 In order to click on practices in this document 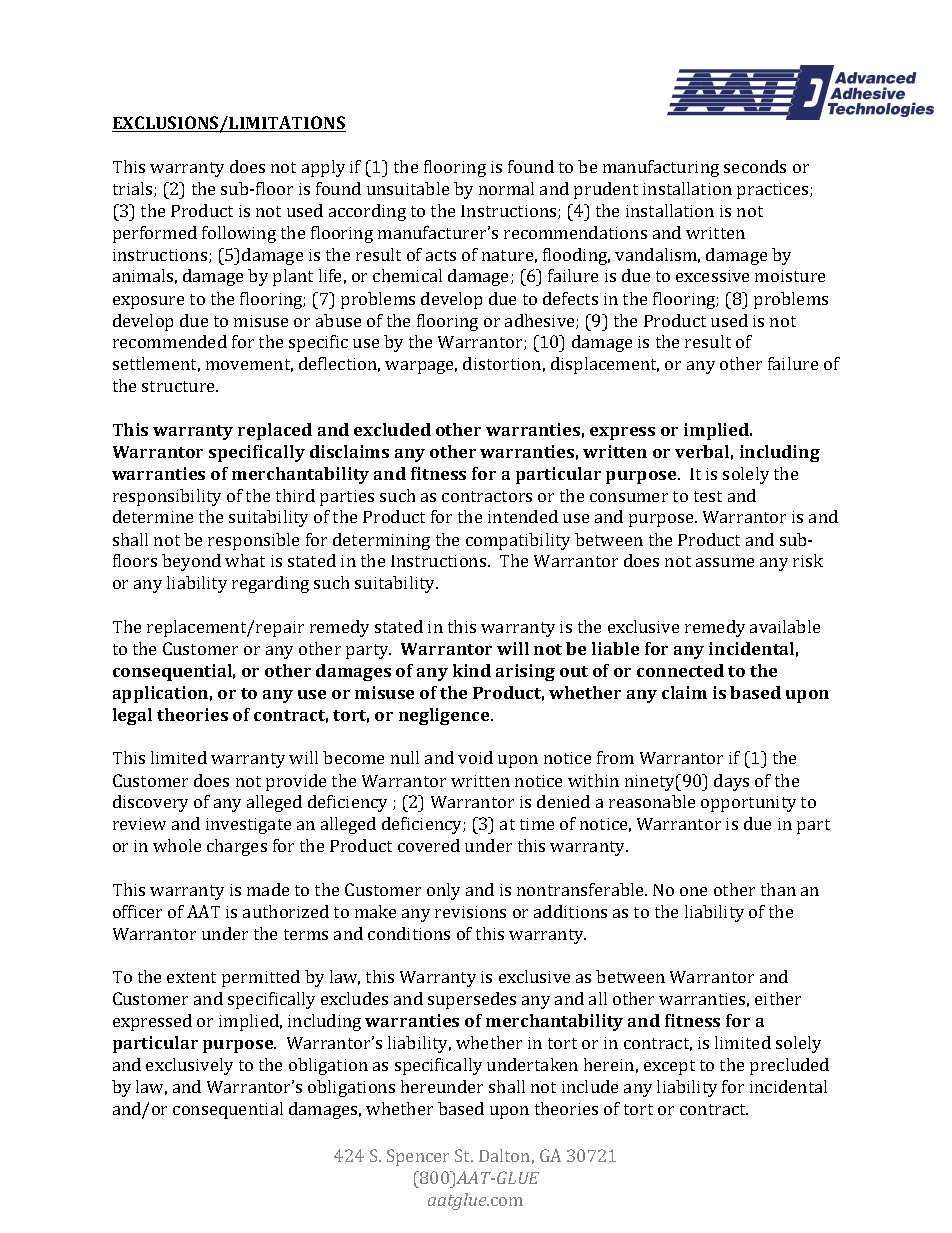, I will do `click(774, 191)`.
